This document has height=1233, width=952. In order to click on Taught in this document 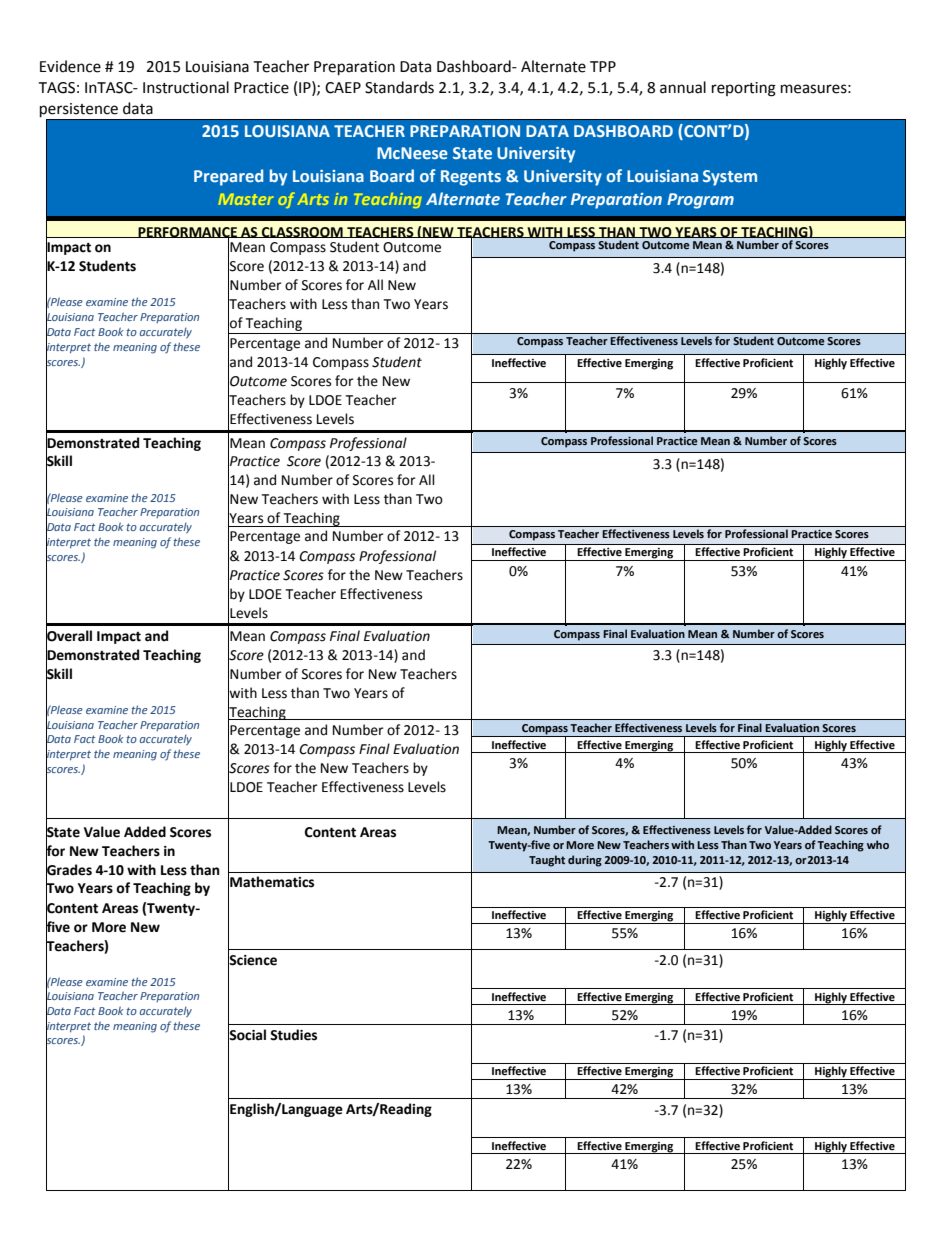, I will do `click(547, 861)`.
